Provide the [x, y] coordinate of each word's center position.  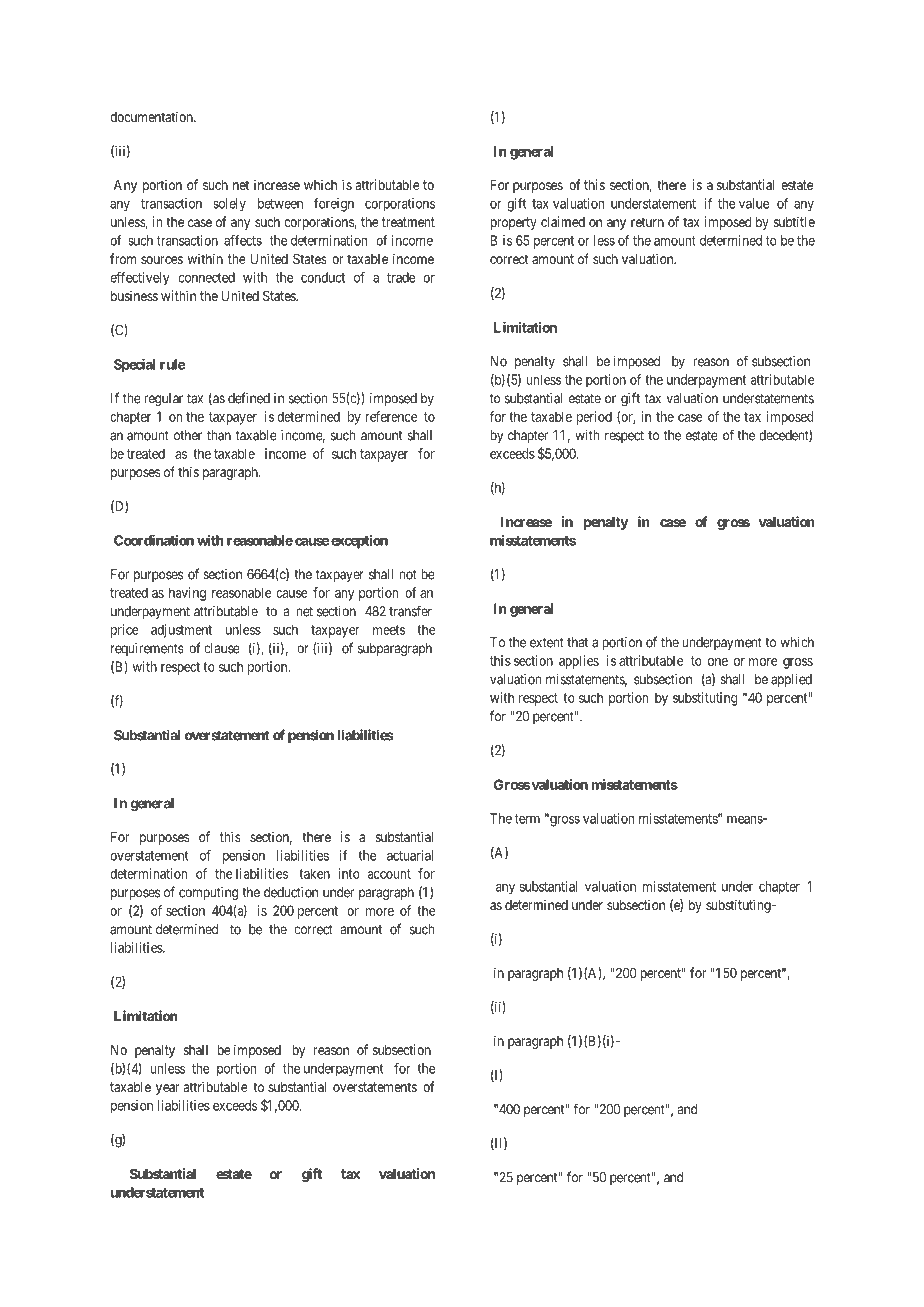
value [754, 203]
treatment [408, 222]
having [187, 594]
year [168, 1089]
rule [173, 364]
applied [791, 680]
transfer [410, 611]
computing [208, 894]
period [594, 418]
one [718, 662]
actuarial [410, 855]
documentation [152, 116]
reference [391, 416]
